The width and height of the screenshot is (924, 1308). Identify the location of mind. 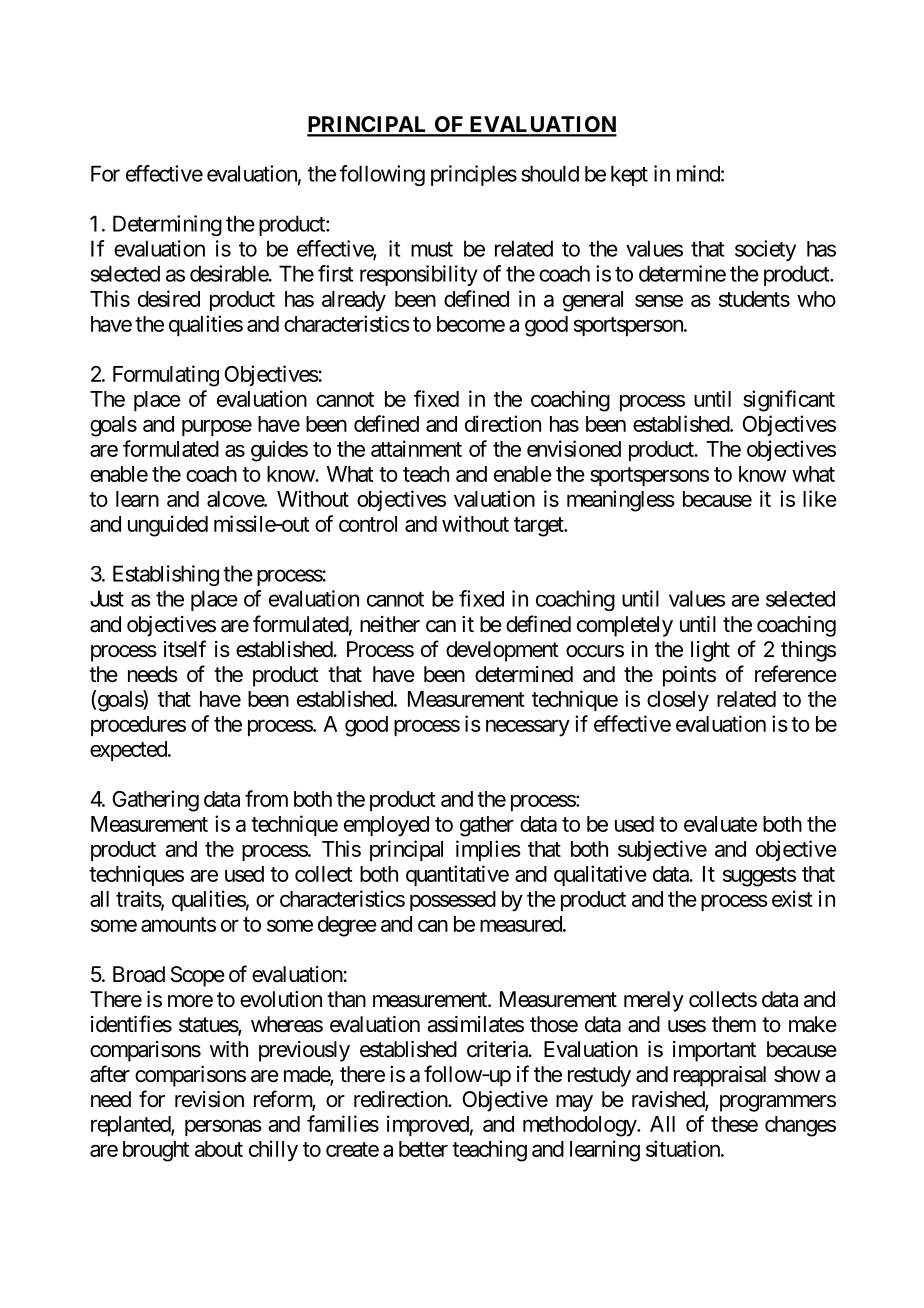
(698, 173).
